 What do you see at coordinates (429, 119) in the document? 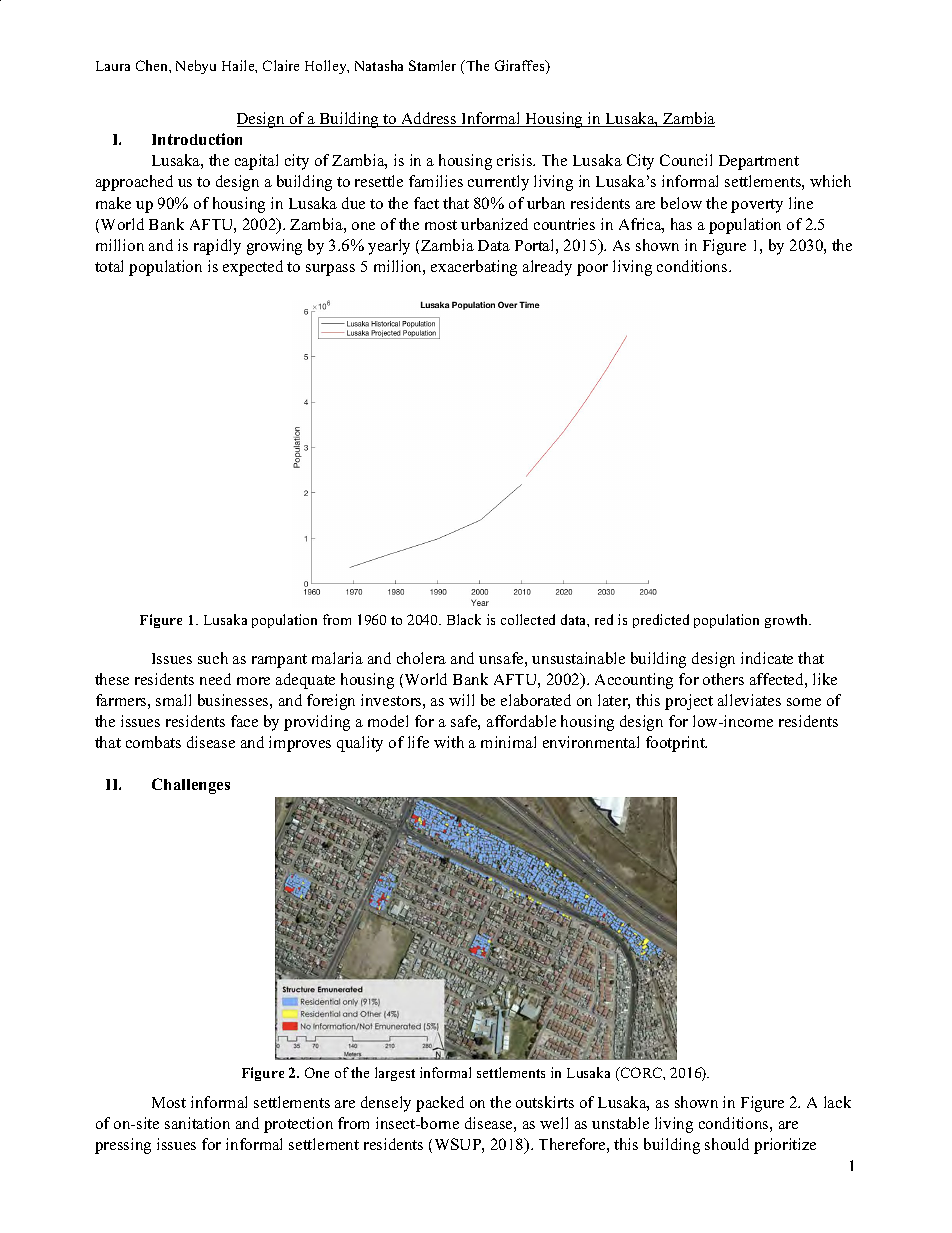
I see `Address` at bounding box center [429, 119].
